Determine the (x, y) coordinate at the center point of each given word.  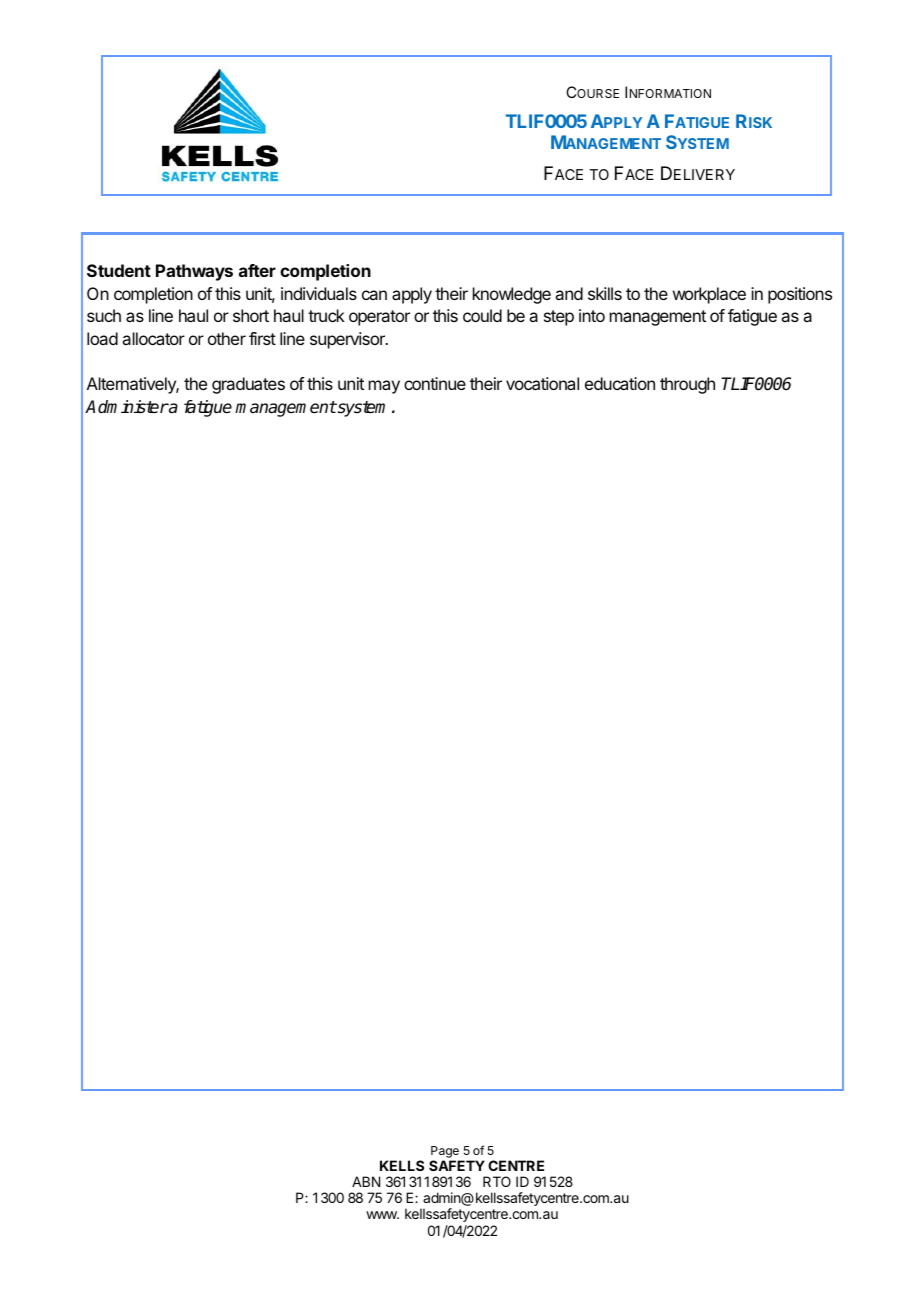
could (482, 315)
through (687, 385)
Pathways (194, 272)
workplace (709, 295)
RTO (497, 1181)
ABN (366, 1181)
